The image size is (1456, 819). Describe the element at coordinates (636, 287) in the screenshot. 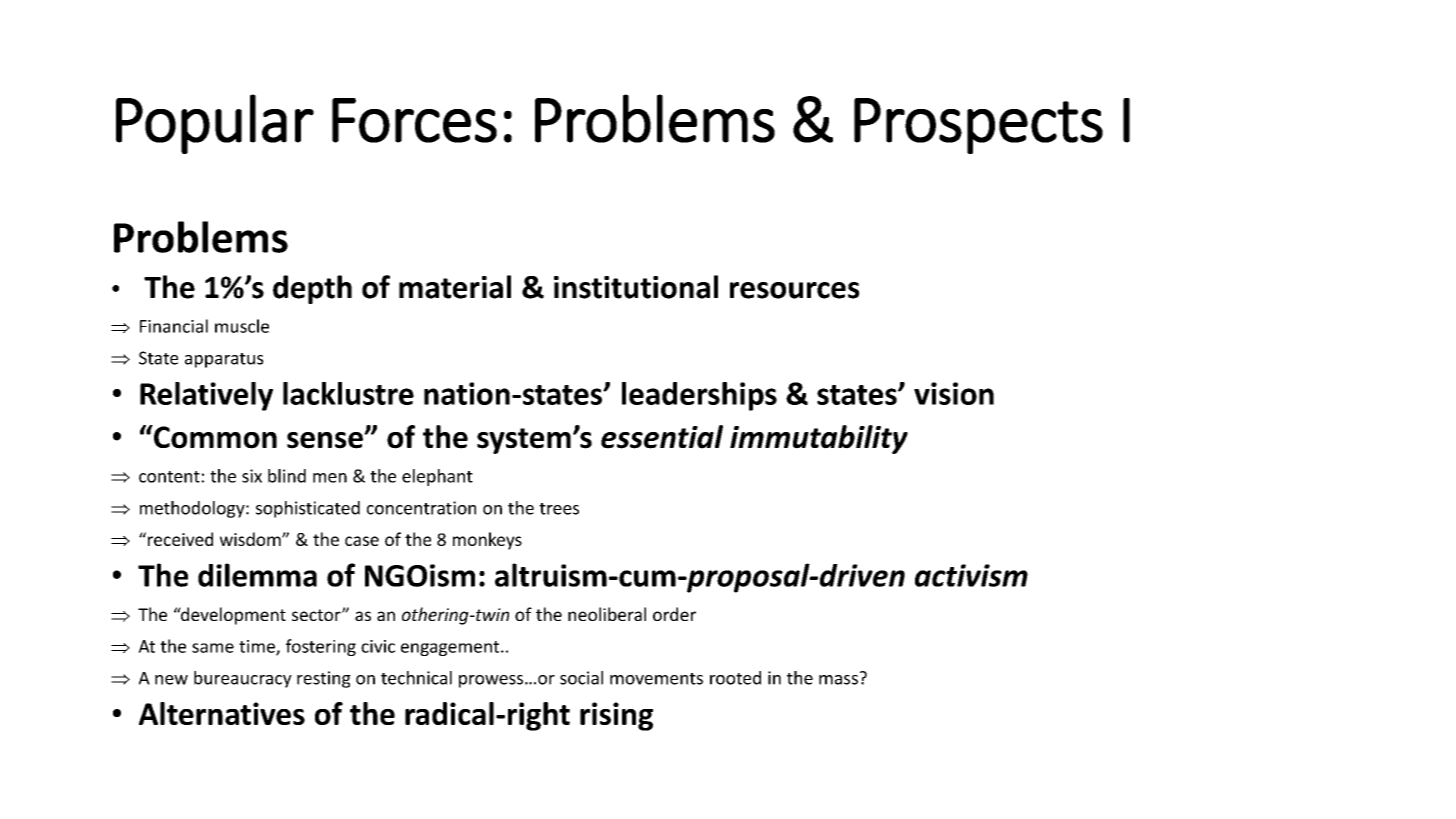

I see `institutional` at that location.
